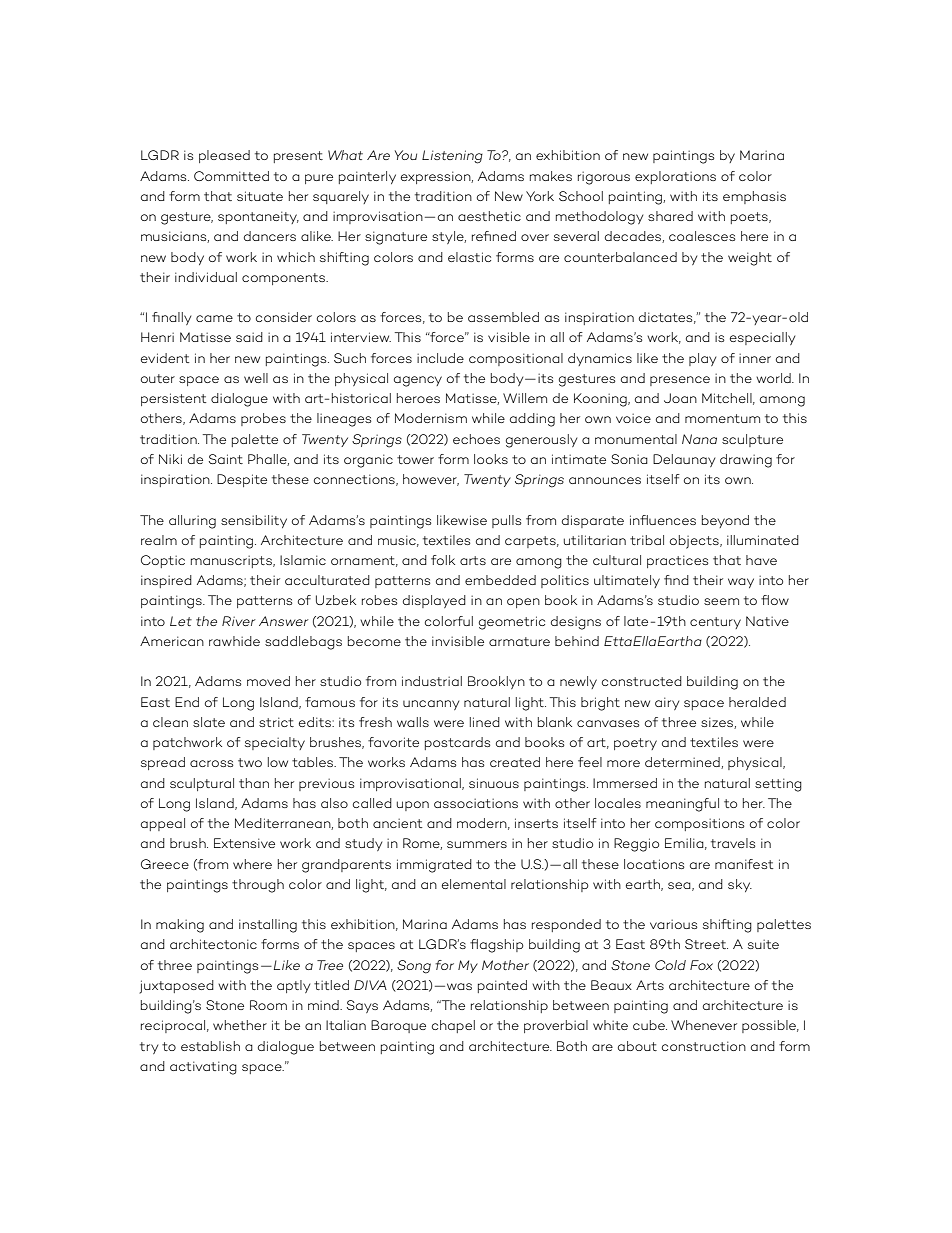 Image resolution: width=952 pixels, height=1233 pixels. Describe the element at coordinates (452, 157) in the screenshot. I see `Listening` at that location.
